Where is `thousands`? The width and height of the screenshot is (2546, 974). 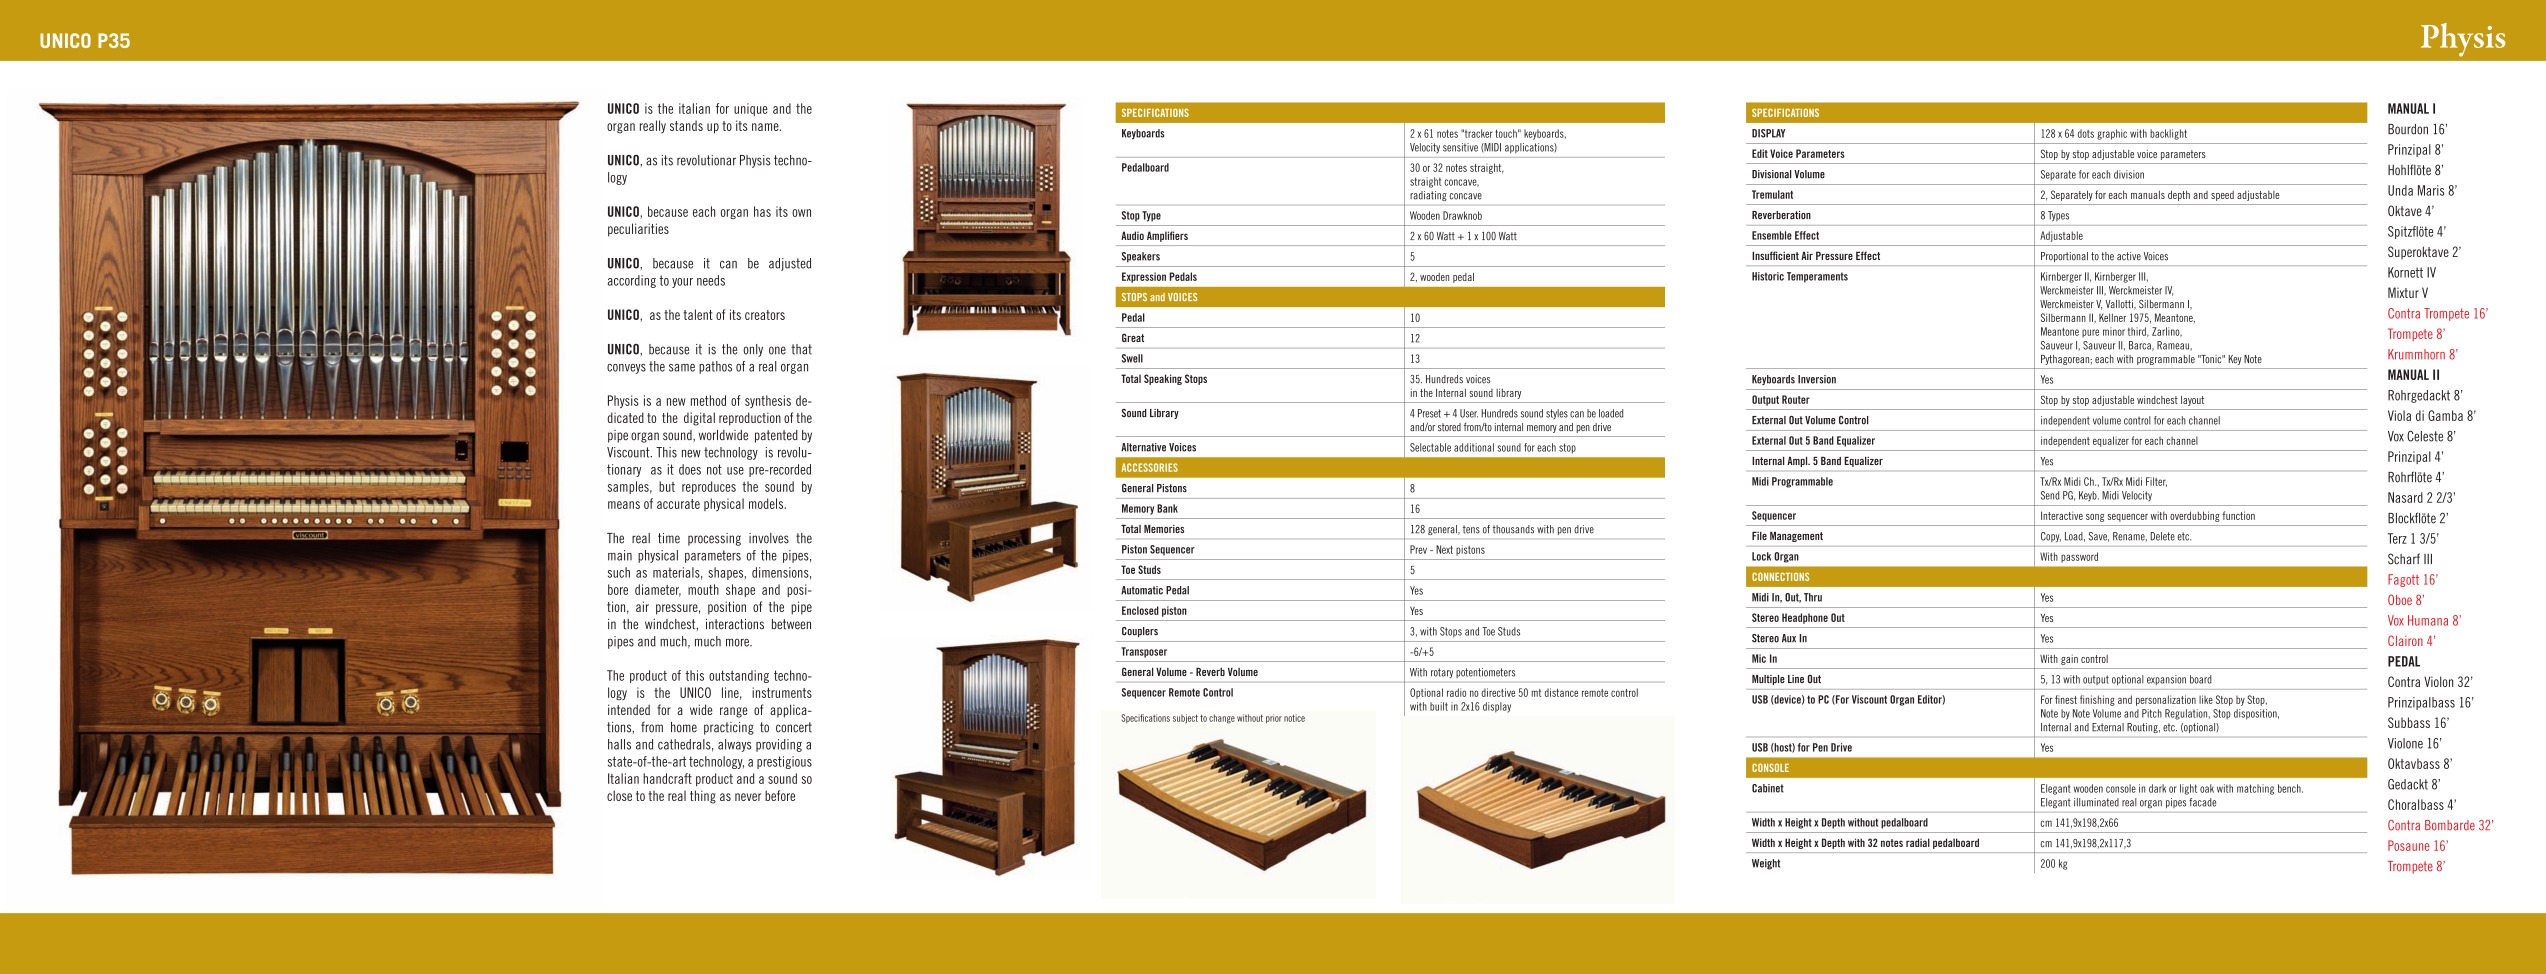 thousands is located at coordinates (1513, 529).
